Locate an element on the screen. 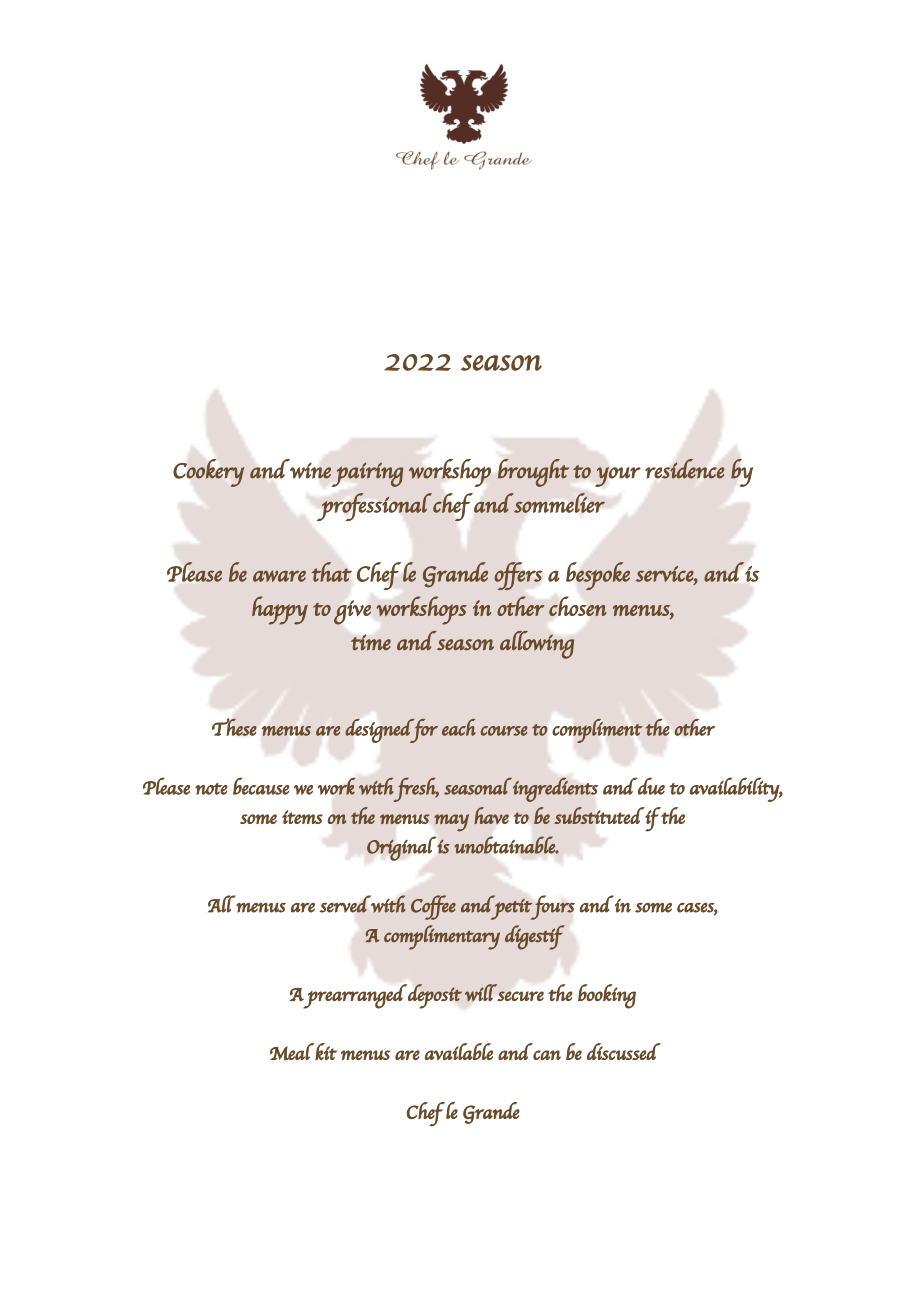  because is located at coordinates (261, 786).
